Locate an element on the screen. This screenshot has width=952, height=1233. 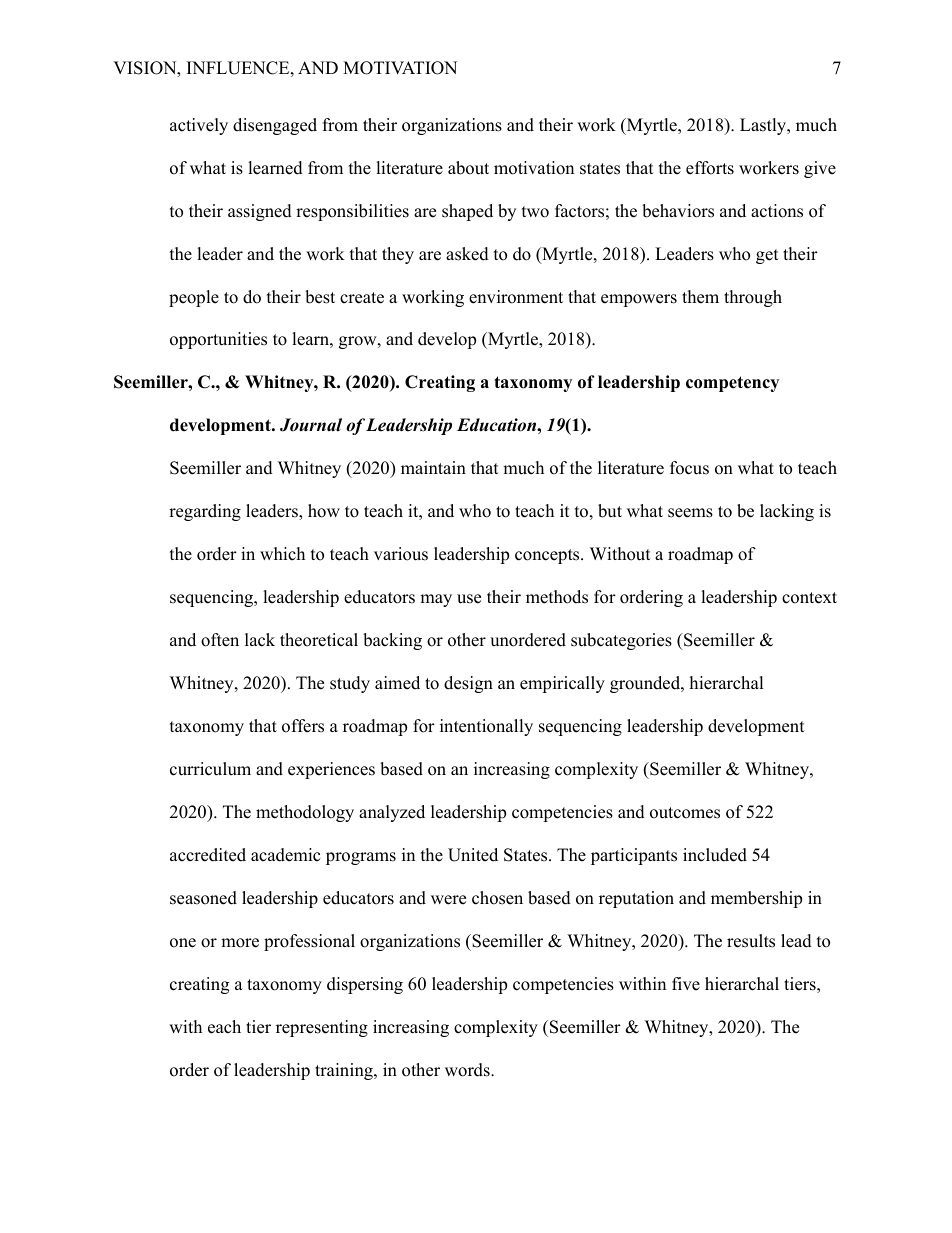
maintain is located at coordinates (433, 467).
